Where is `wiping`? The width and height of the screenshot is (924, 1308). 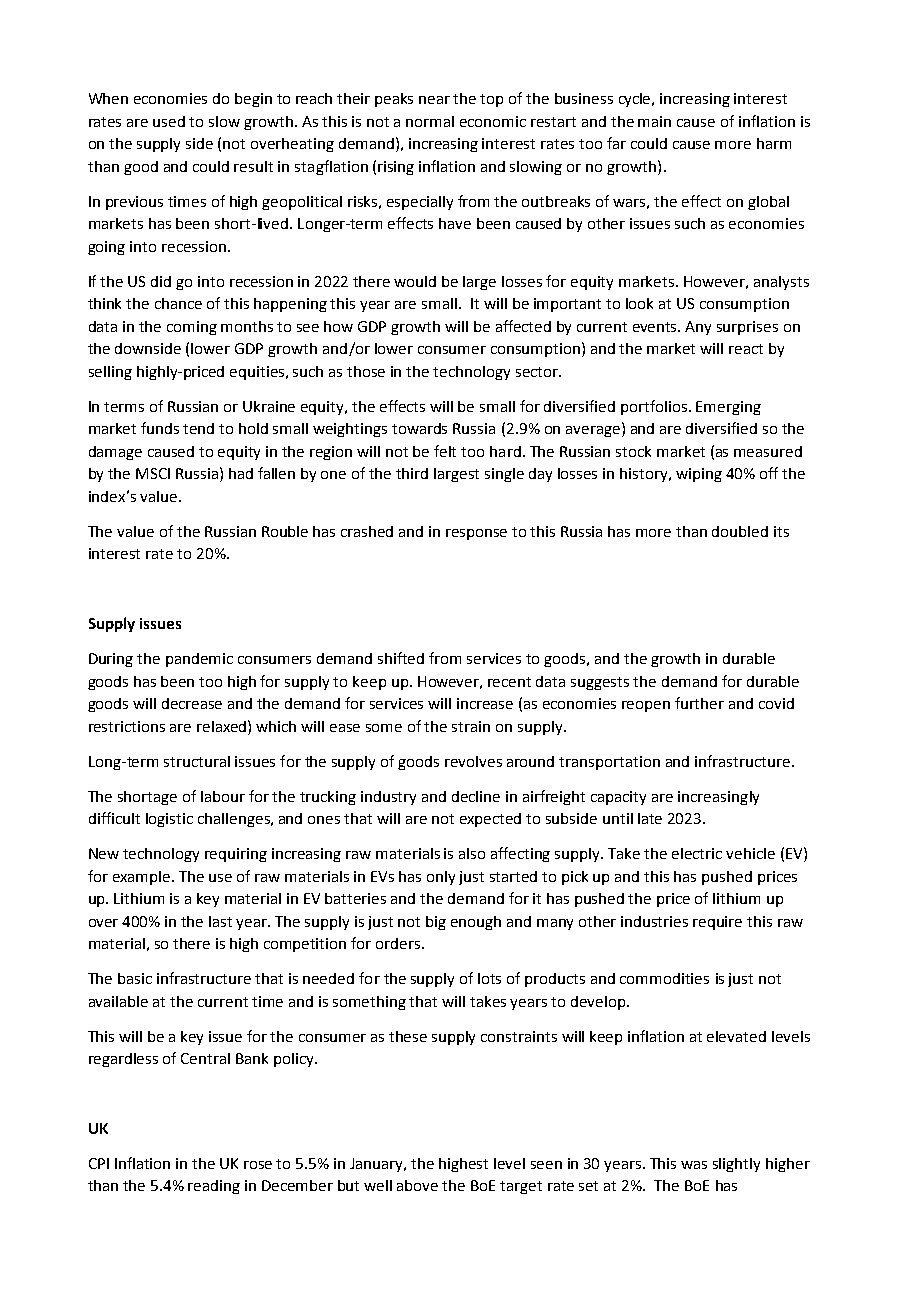 wiping is located at coordinates (699, 475).
